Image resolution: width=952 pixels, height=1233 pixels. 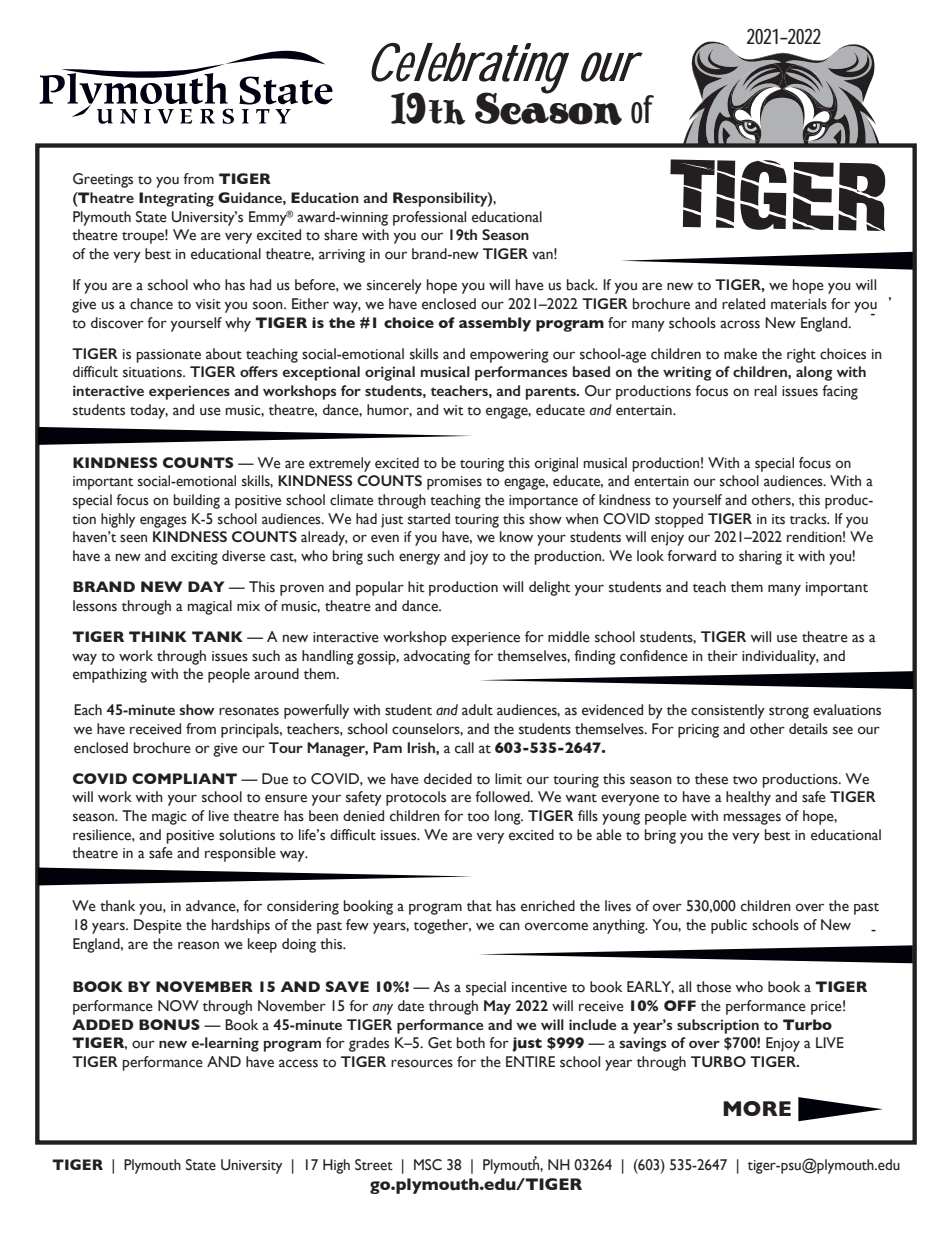 What do you see at coordinates (158, 636) in the document?
I see `THINK` at bounding box center [158, 636].
